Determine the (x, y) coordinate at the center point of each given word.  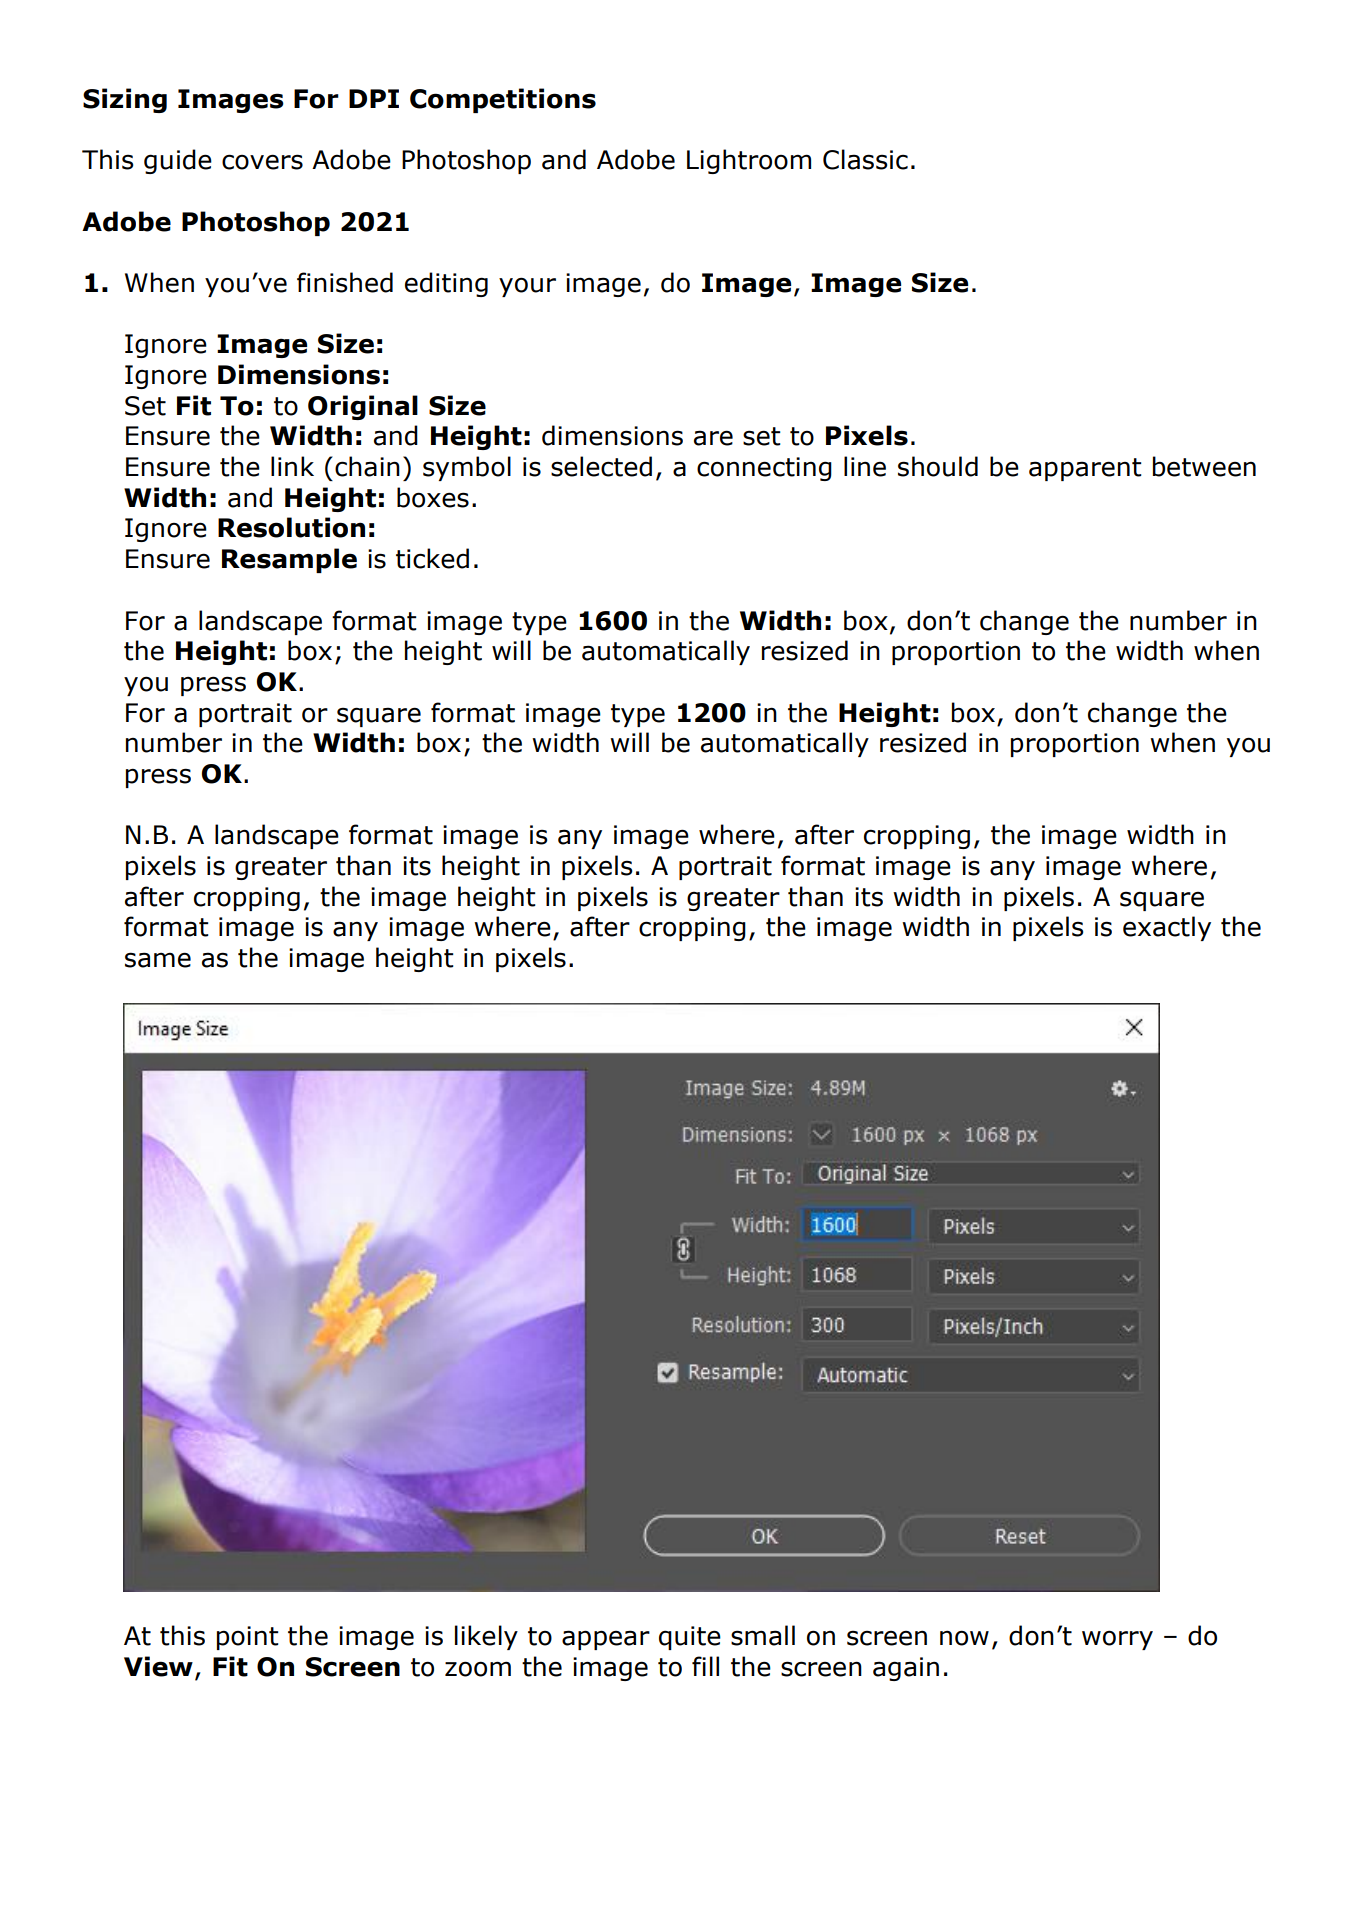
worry (1117, 1640)
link (292, 466)
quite (690, 1638)
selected (601, 466)
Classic (865, 159)
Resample (289, 560)
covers (262, 162)
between (1204, 466)
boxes (433, 497)
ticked (432, 558)
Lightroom (749, 161)
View (158, 1666)
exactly (1167, 928)
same (158, 960)
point (248, 1638)
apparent (1085, 469)
